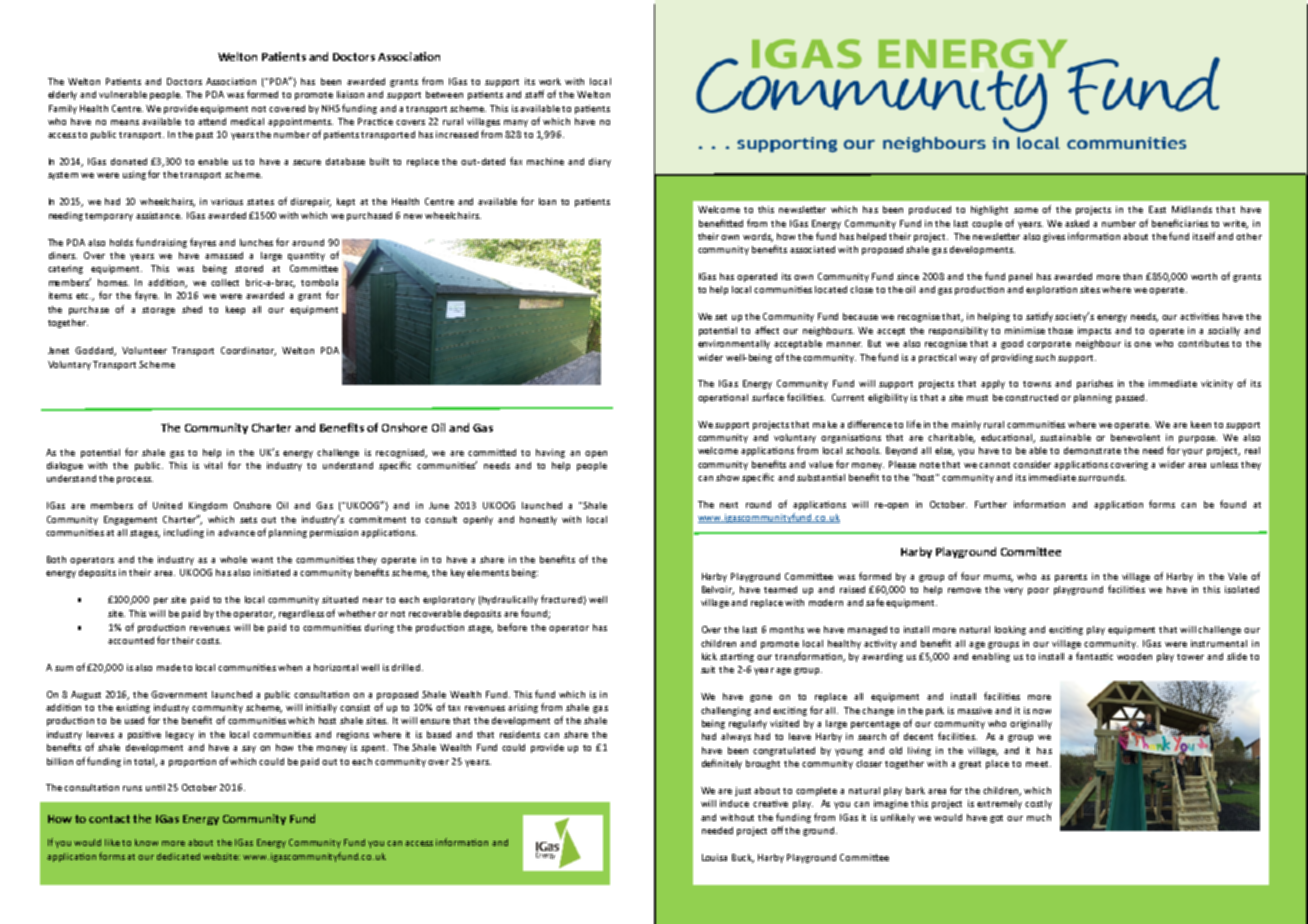 This screenshot has height=924, width=1308. What do you see at coordinates (1157, 209) in the screenshot?
I see `East` at bounding box center [1157, 209].
